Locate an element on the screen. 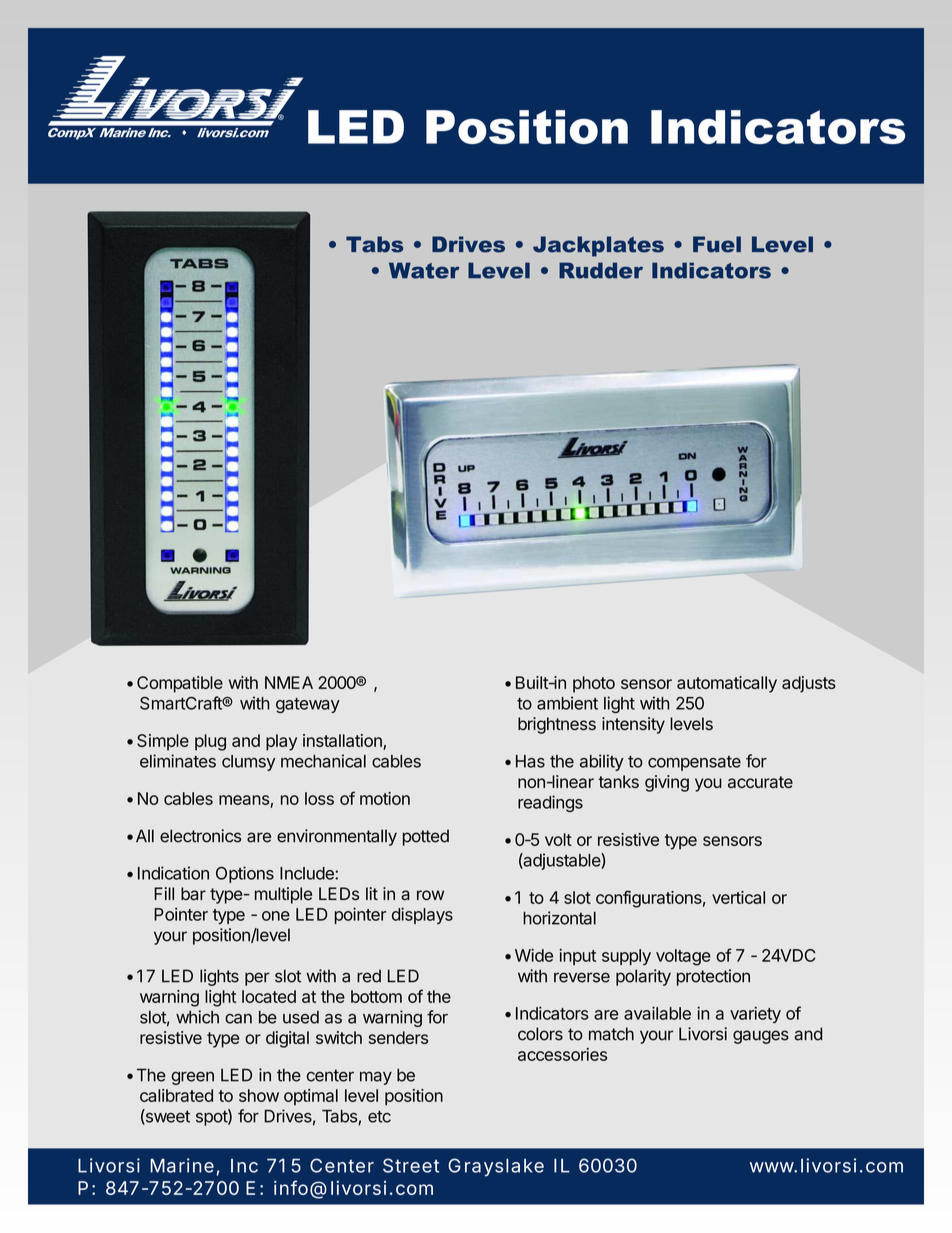 This screenshot has height=1233, width=952. one is located at coordinates (276, 916).
